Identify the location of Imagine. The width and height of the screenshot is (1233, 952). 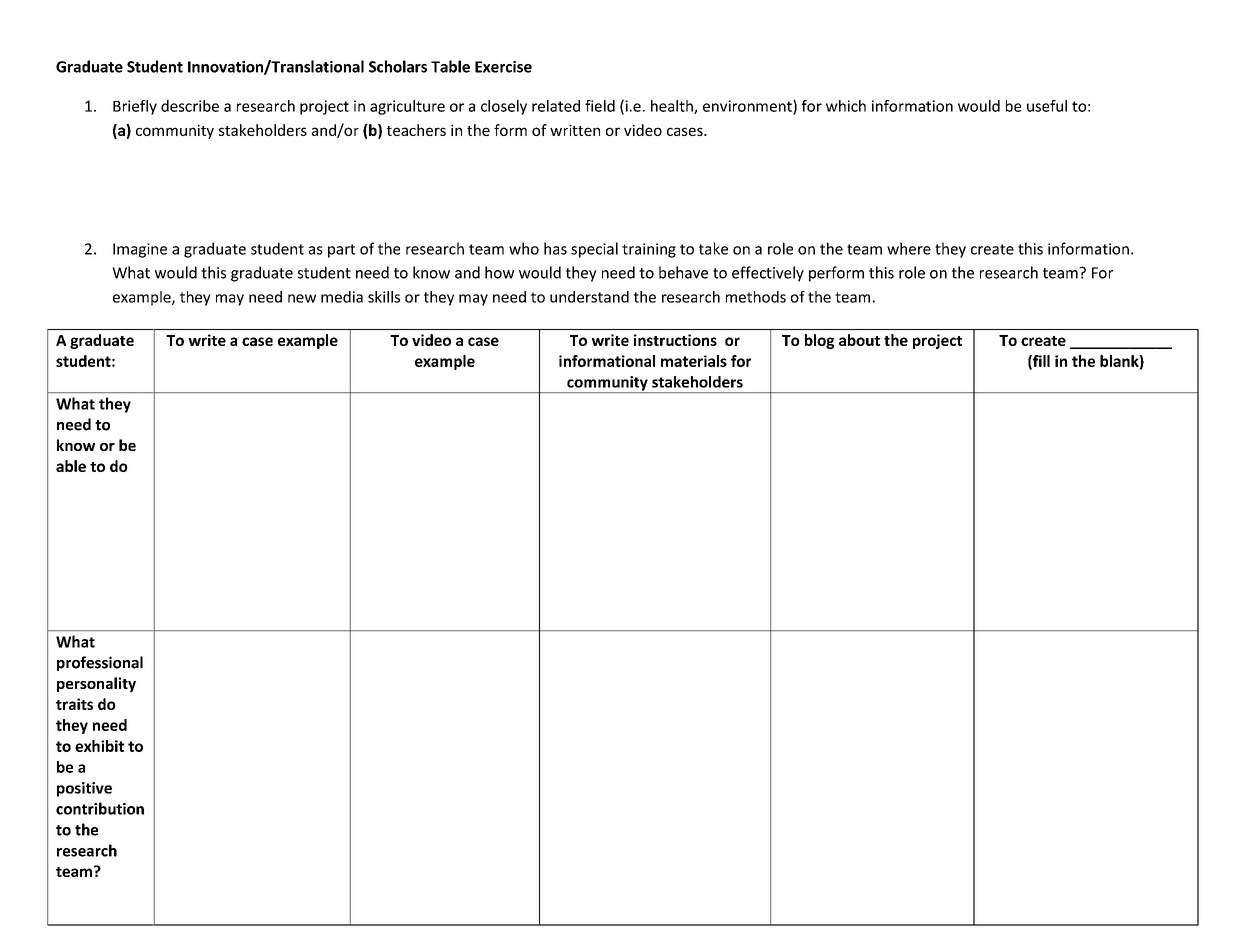
(140, 250).
